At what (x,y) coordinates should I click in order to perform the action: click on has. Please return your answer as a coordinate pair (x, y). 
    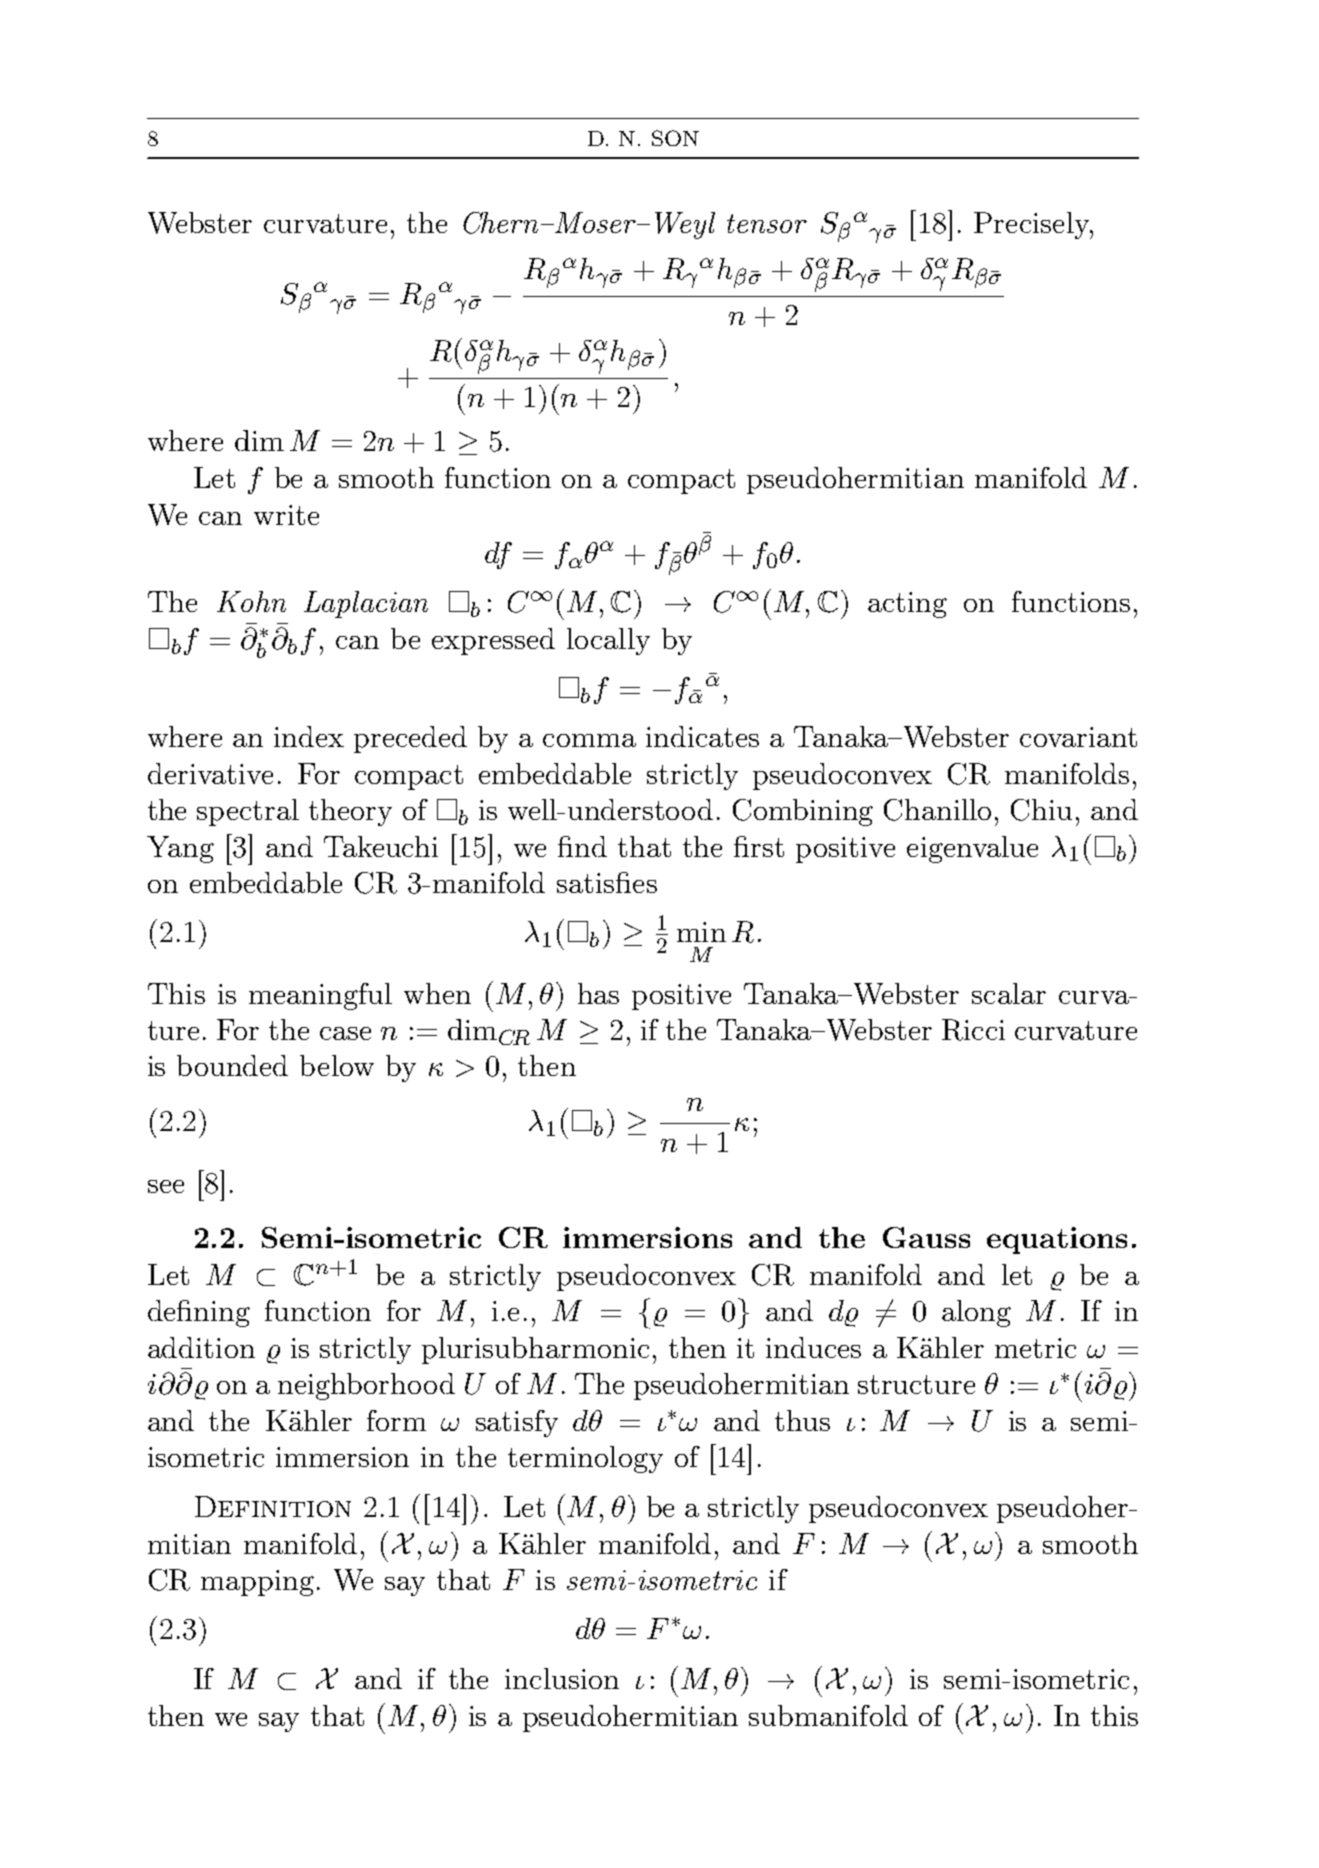
    Looking at the image, I should click on (598, 993).
